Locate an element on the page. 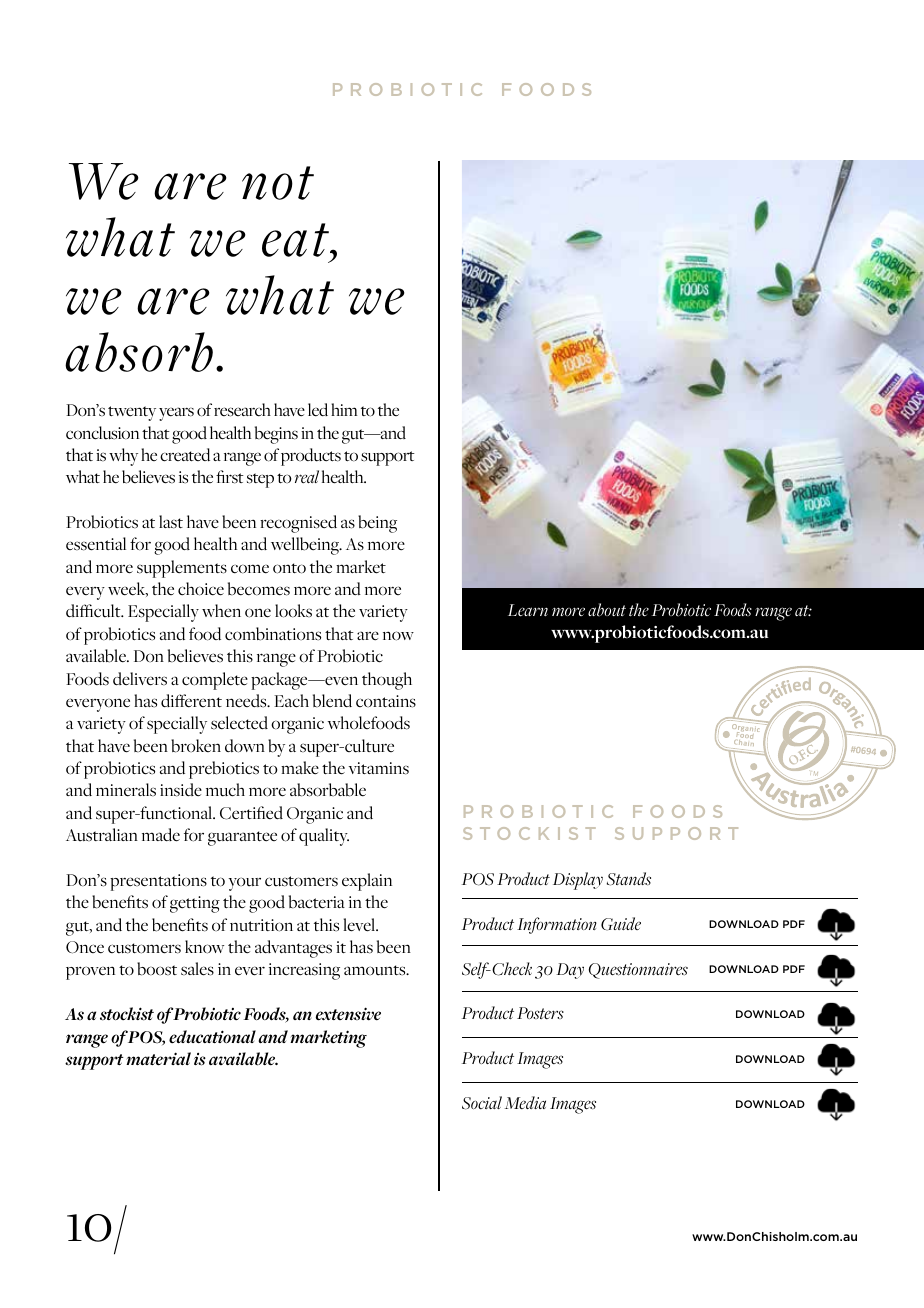 This document has width=924, height=1308. Media is located at coordinates (525, 1102).
